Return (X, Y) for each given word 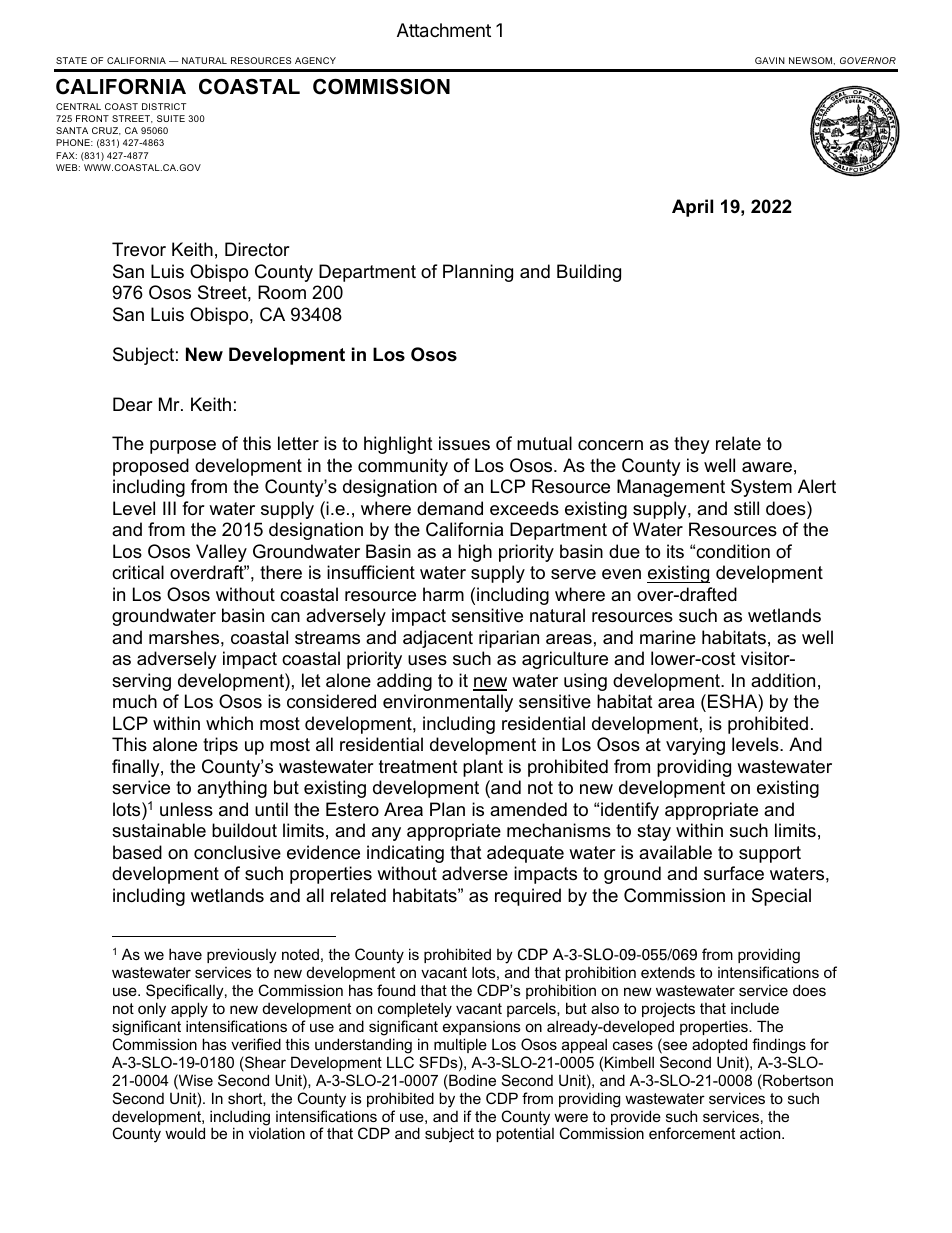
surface (734, 873)
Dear (133, 404)
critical (138, 572)
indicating (405, 854)
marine (668, 637)
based (137, 852)
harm (443, 594)
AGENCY (315, 60)
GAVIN (770, 60)
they (692, 445)
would (185, 1133)
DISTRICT (164, 106)
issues (464, 443)
